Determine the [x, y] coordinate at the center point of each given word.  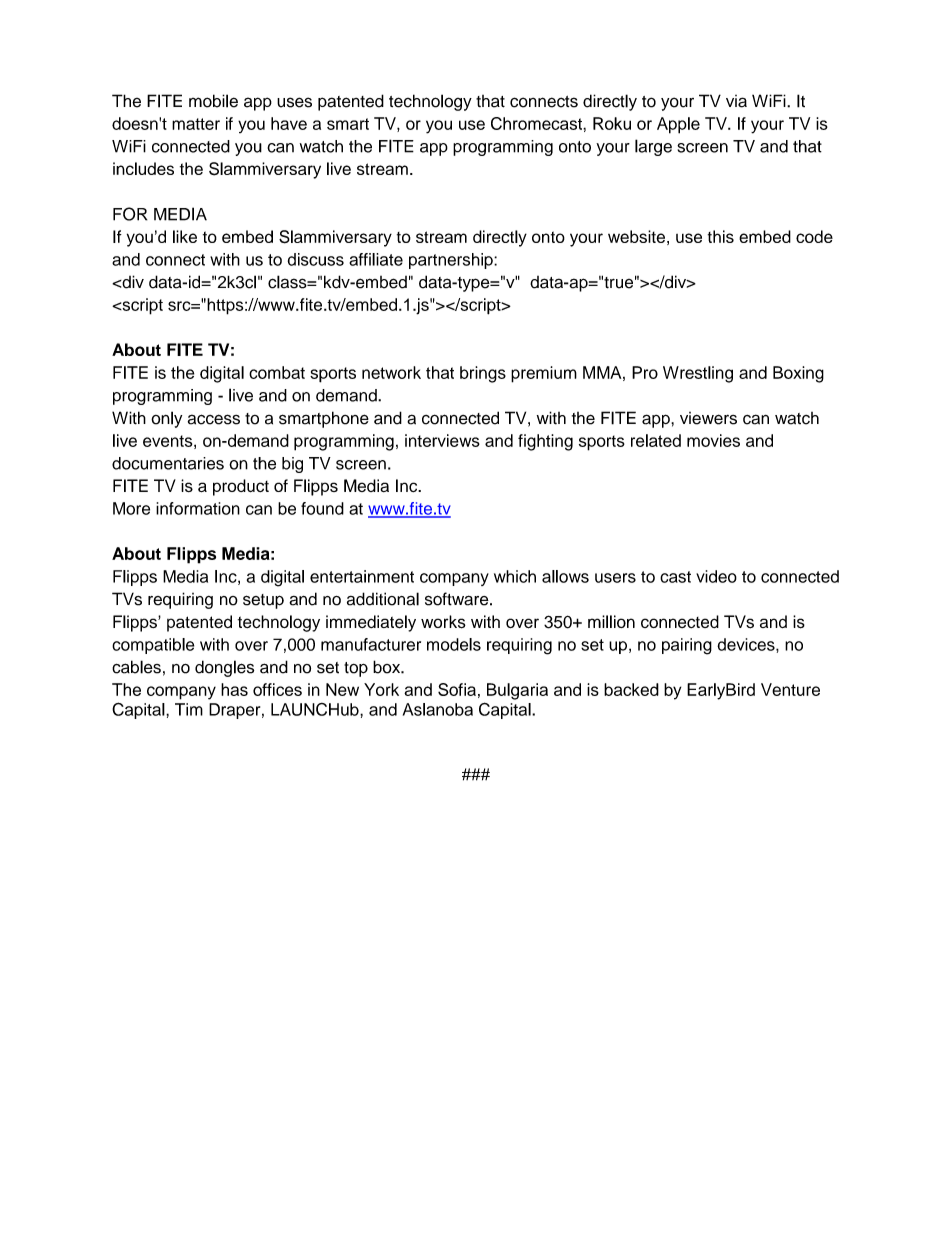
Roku [612, 123]
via [736, 101]
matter [196, 124]
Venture [790, 689]
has [234, 689]
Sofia [457, 689]
